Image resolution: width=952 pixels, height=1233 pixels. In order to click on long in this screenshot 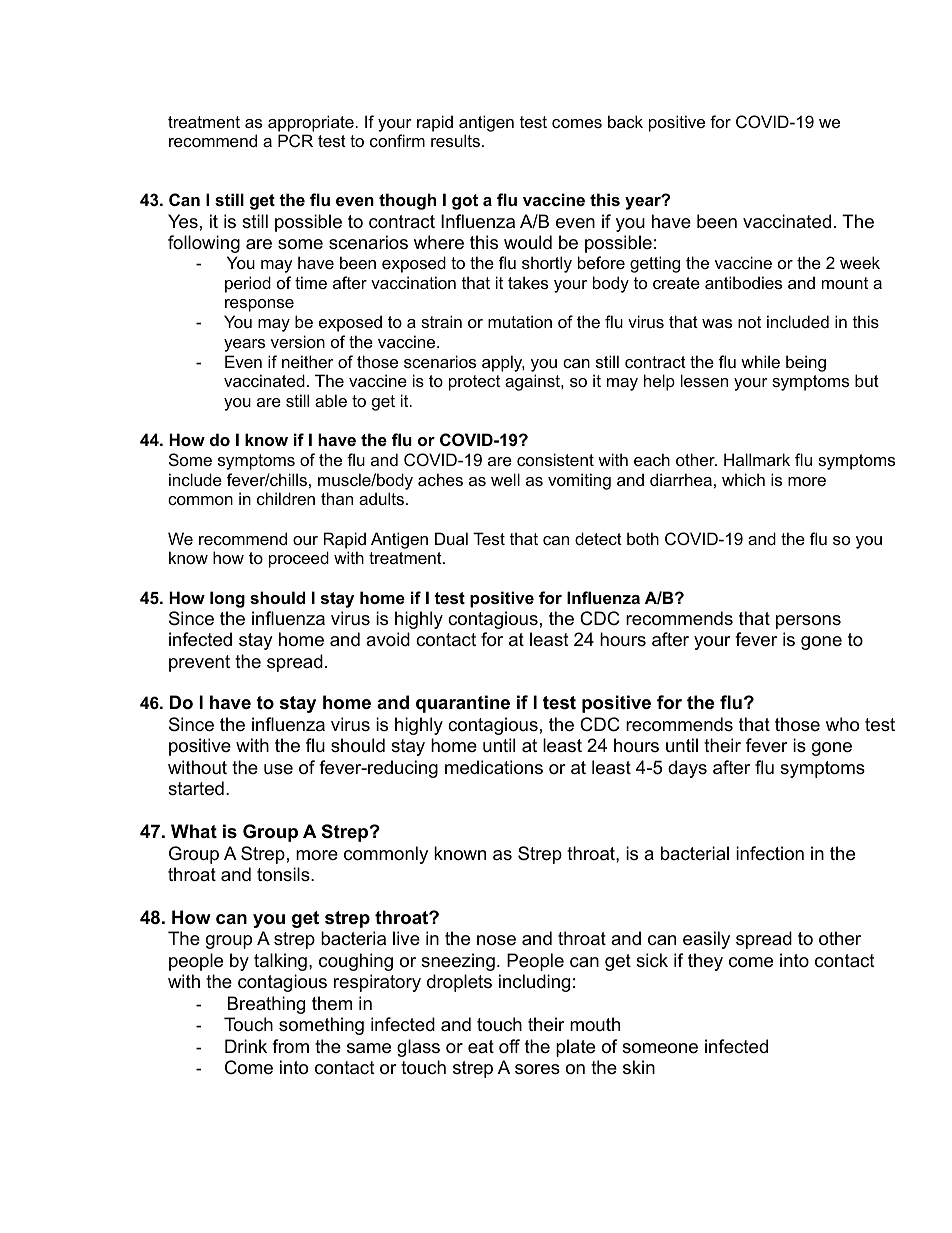, I will do `click(227, 599)`.
